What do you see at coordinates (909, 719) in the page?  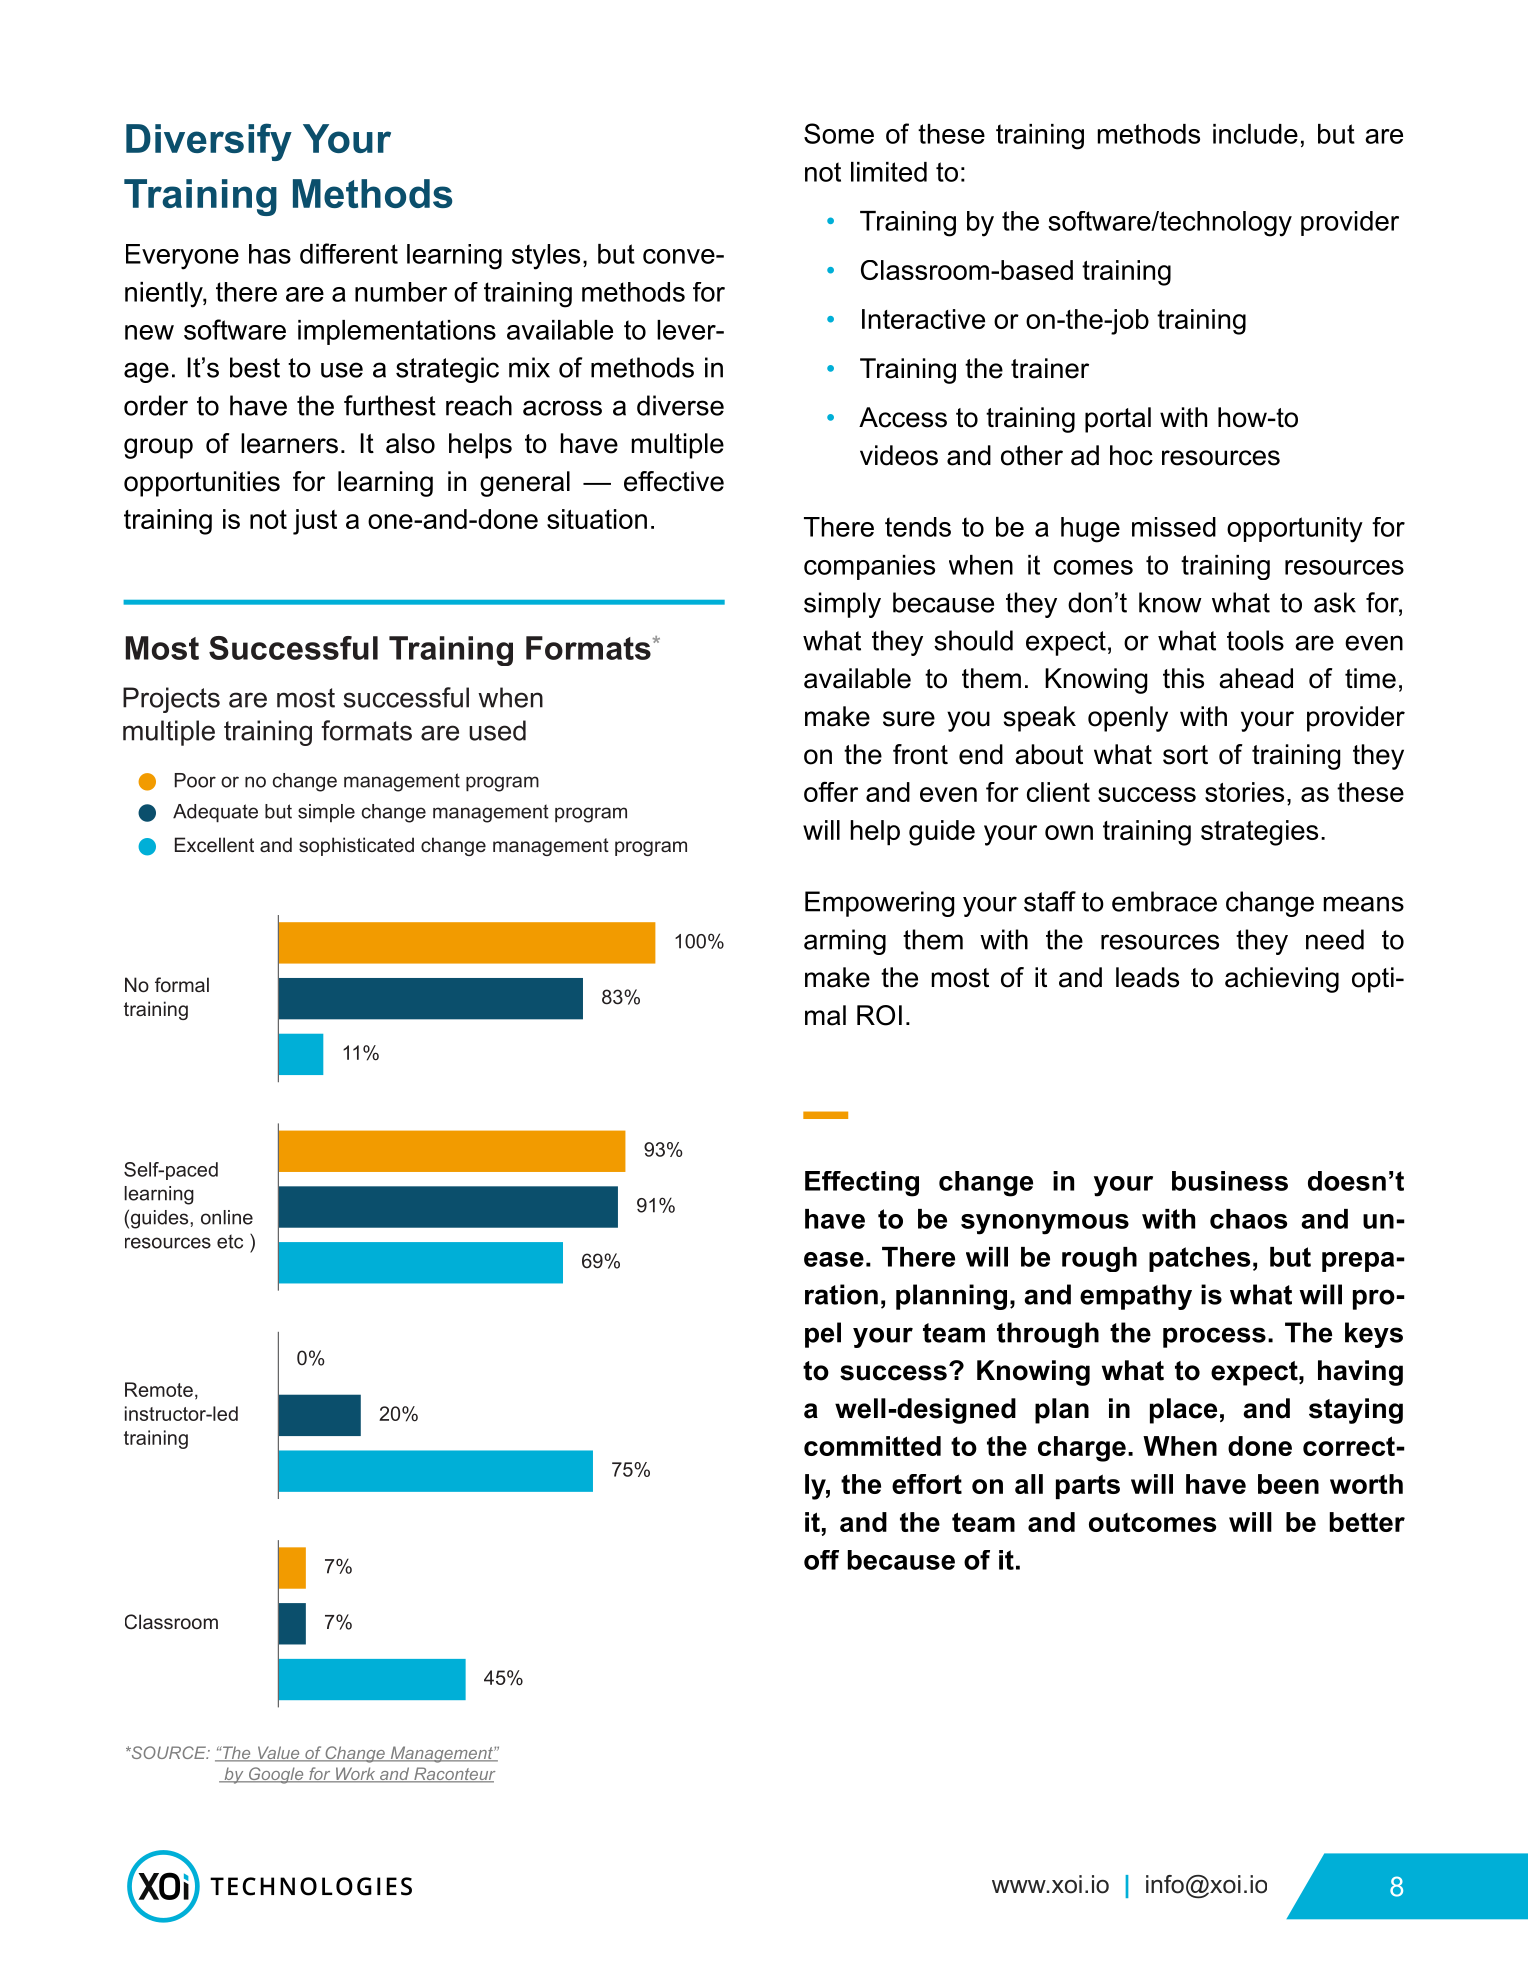 I see `sure` at bounding box center [909, 719].
